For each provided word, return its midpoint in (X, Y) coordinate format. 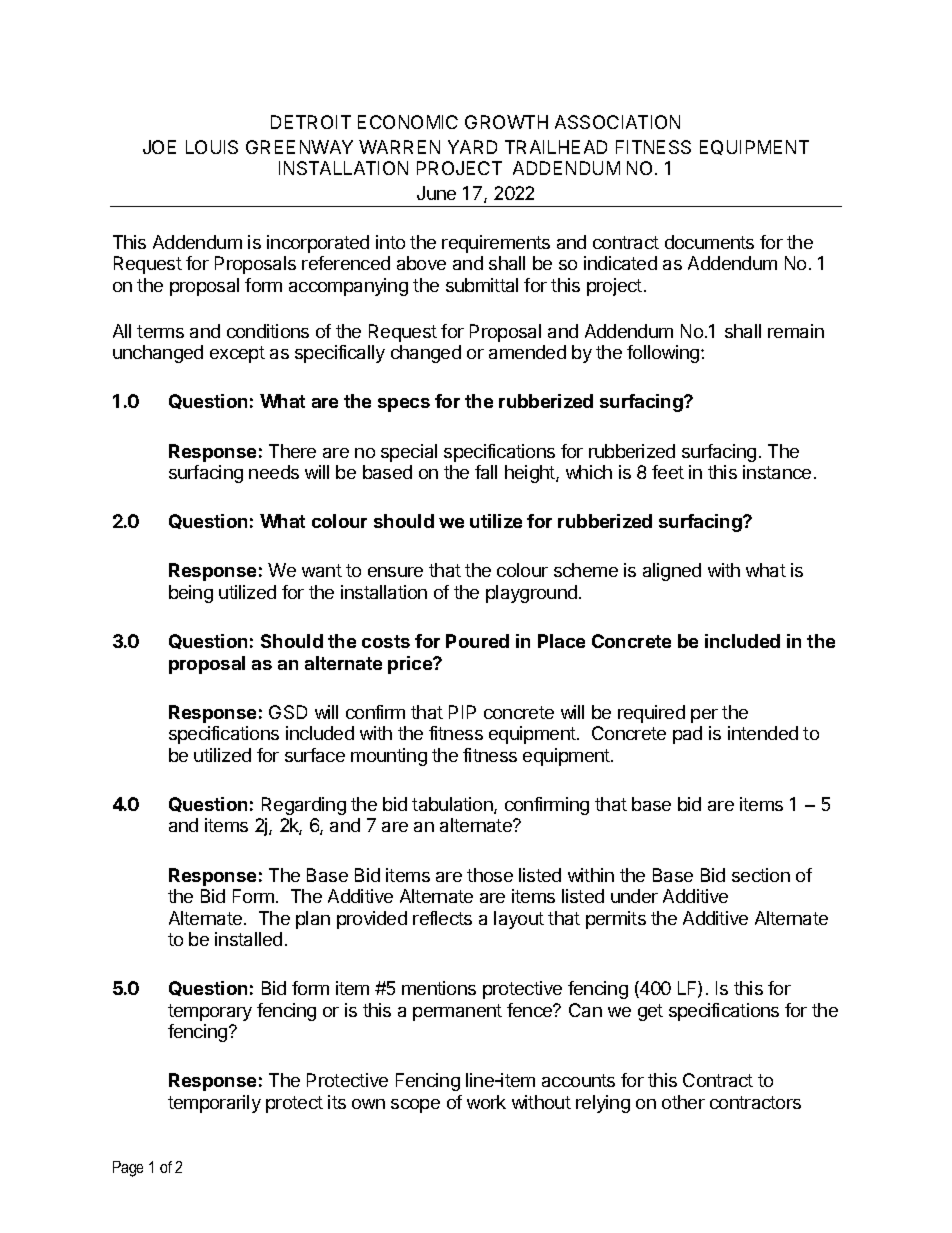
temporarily (214, 1104)
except (237, 354)
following (664, 354)
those (490, 875)
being (191, 594)
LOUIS (212, 147)
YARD (472, 147)
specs (404, 405)
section (761, 875)
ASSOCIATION (617, 122)
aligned (672, 572)
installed (248, 939)
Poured (477, 641)
